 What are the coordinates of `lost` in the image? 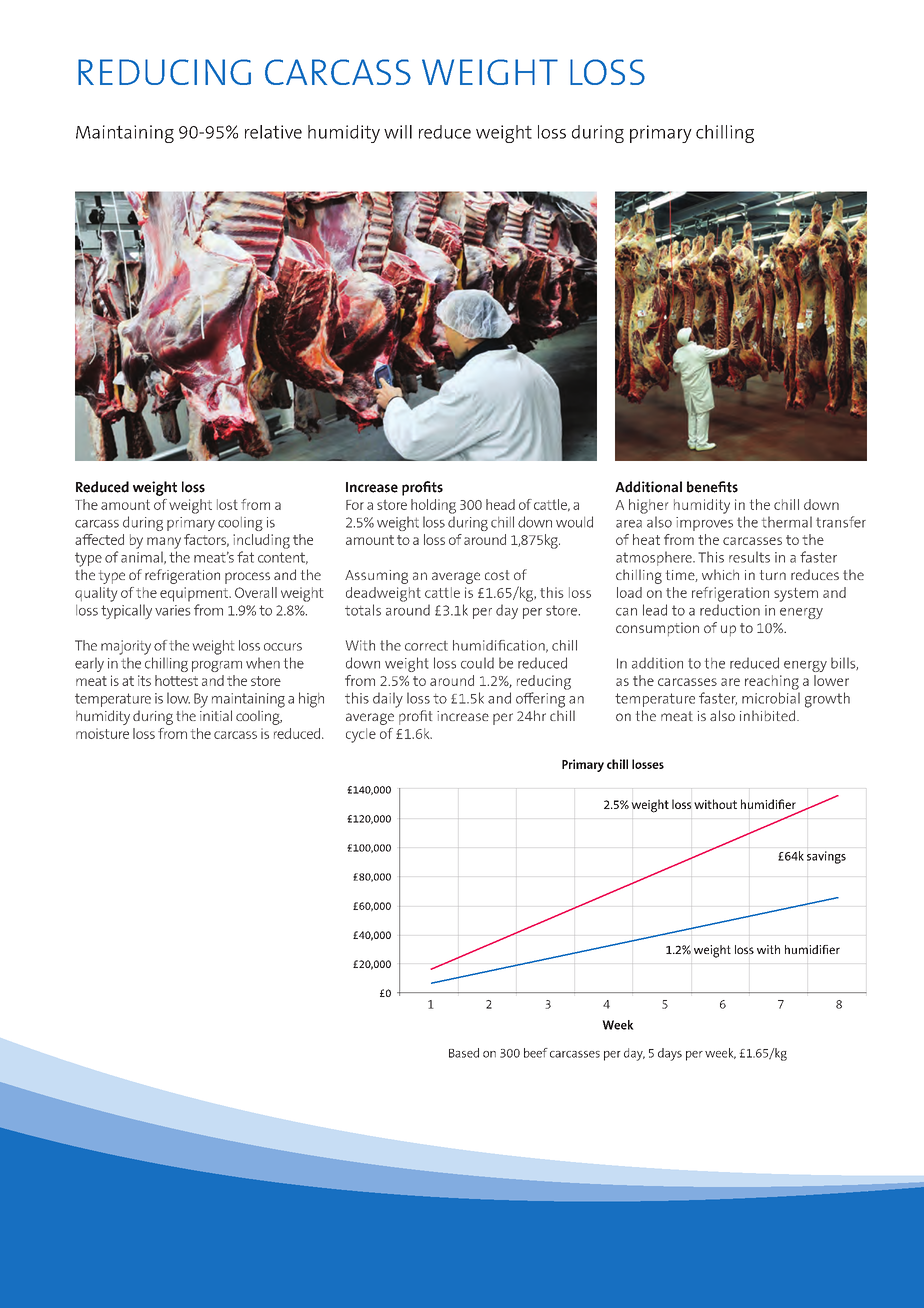 It's located at (227, 504).
